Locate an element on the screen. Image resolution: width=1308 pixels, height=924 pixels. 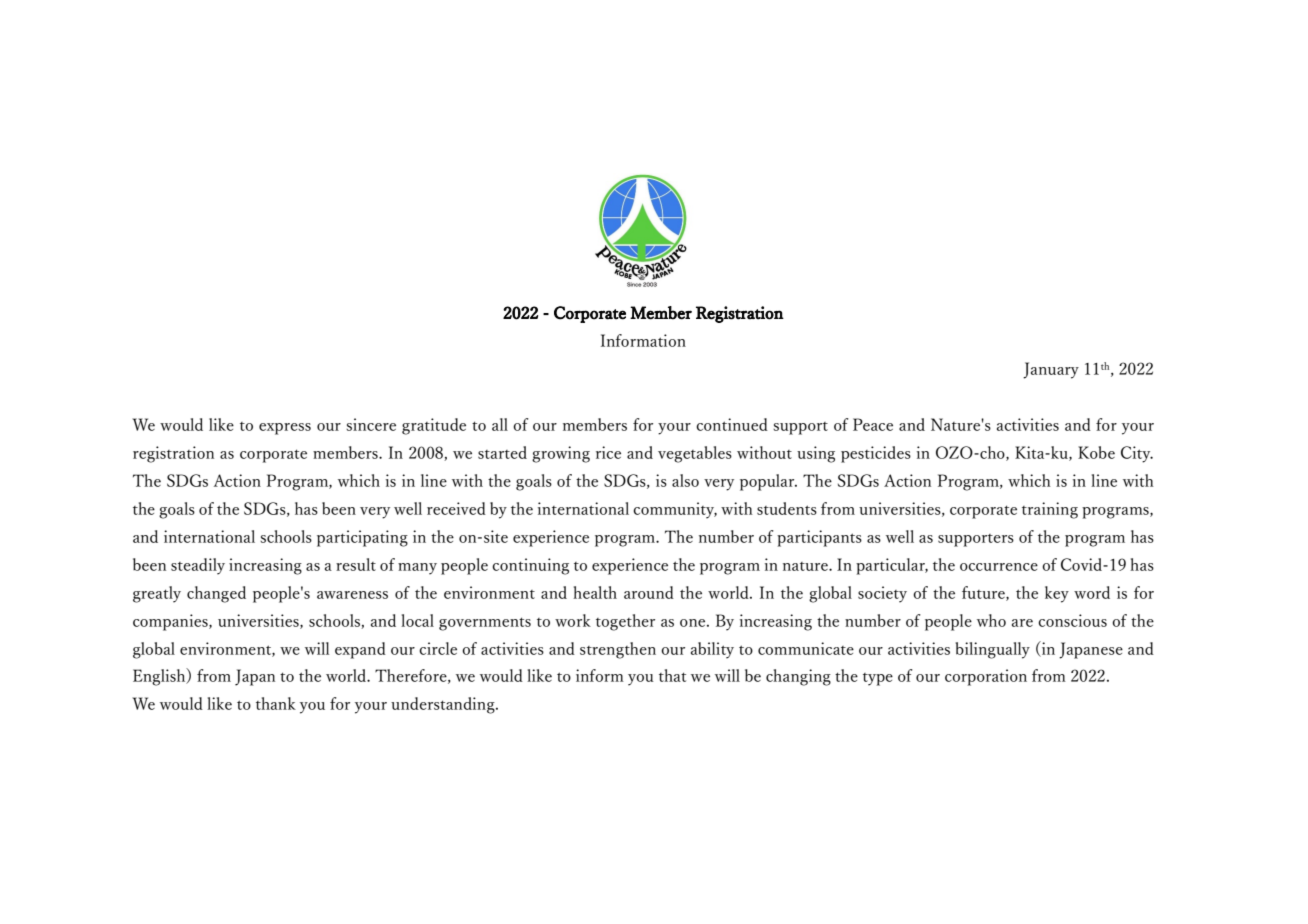
that is located at coordinates (672, 675).
